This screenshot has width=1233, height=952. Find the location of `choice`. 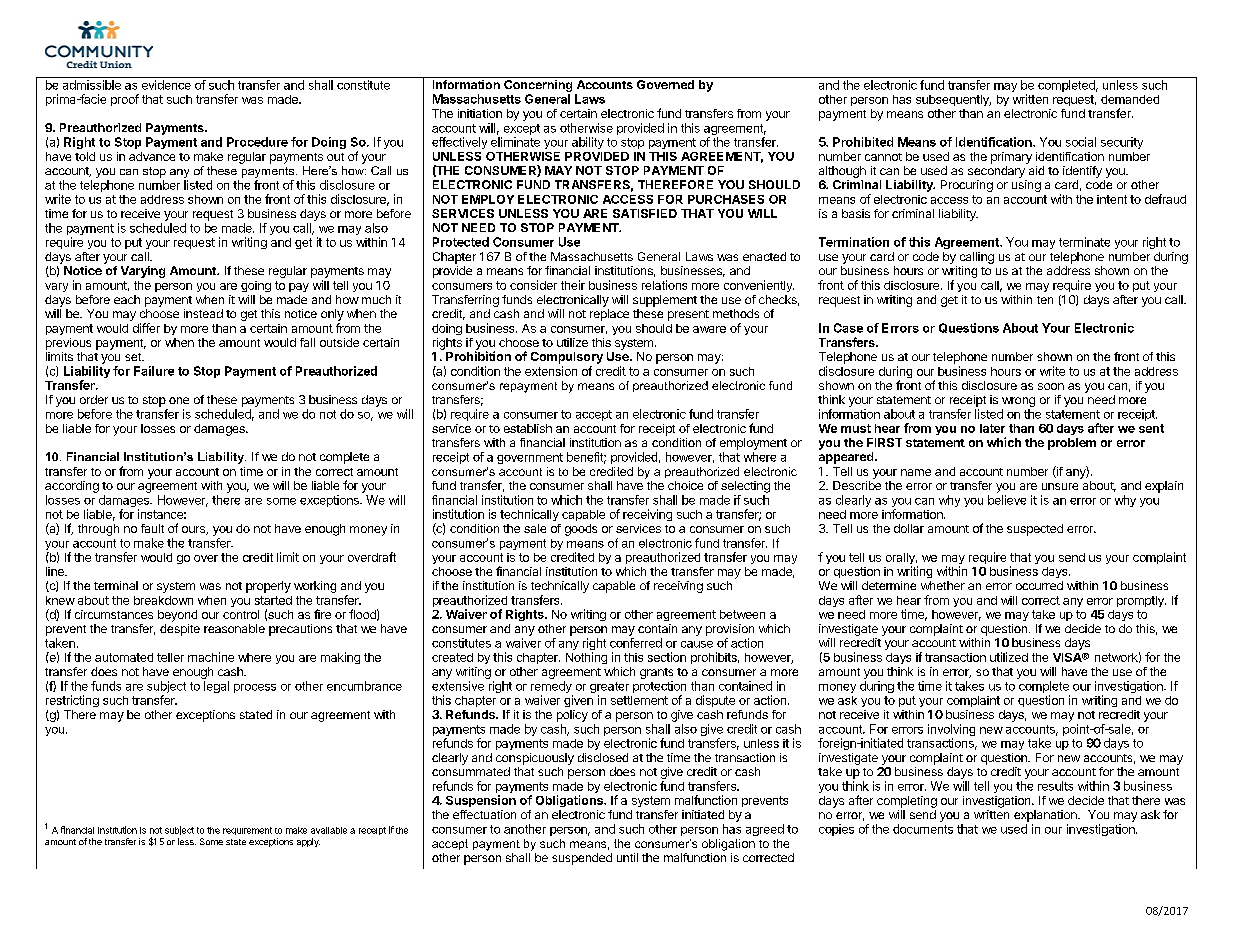

choice is located at coordinates (685, 485).
